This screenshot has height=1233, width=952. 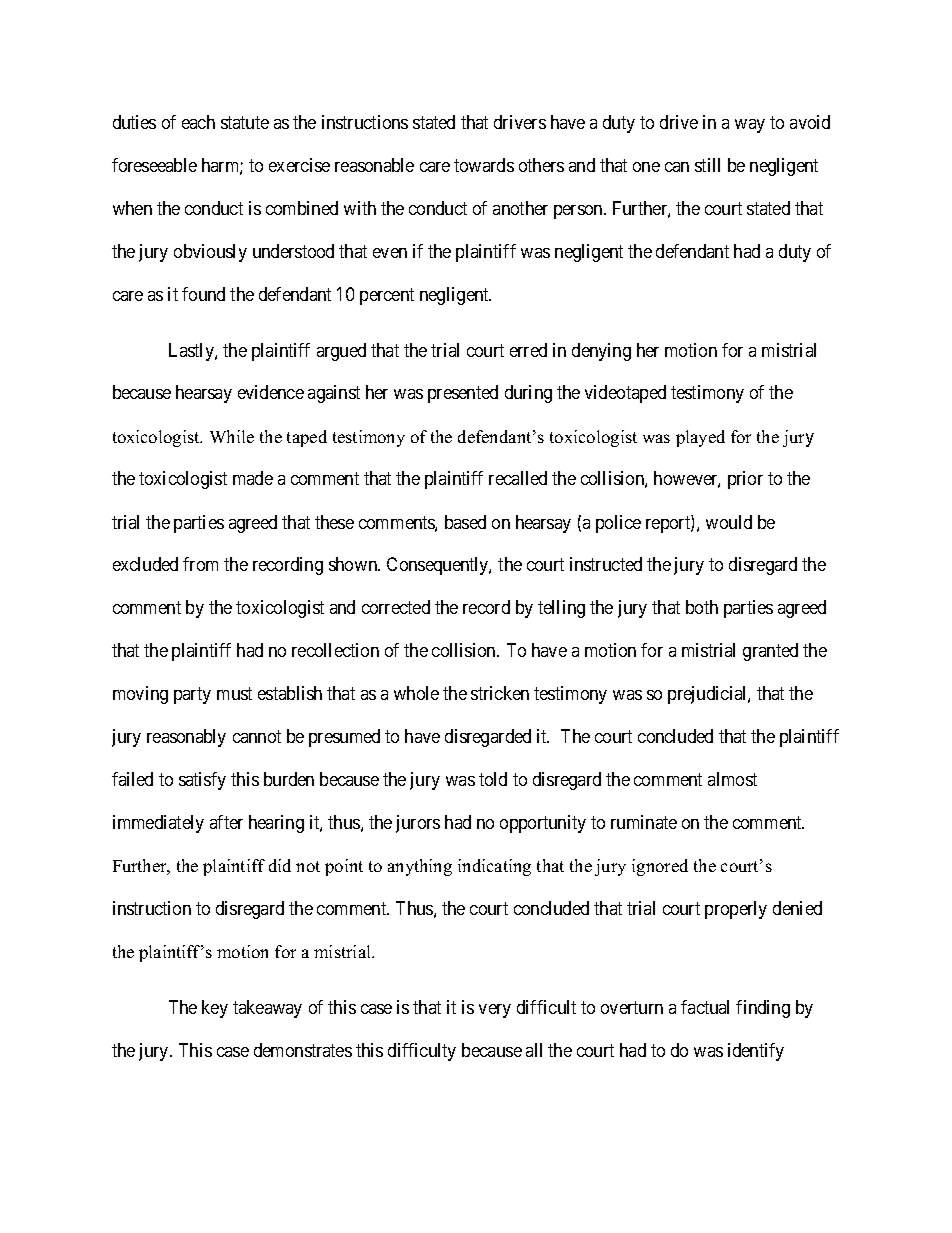 I want to click on each, so click(x=198, y=122).
